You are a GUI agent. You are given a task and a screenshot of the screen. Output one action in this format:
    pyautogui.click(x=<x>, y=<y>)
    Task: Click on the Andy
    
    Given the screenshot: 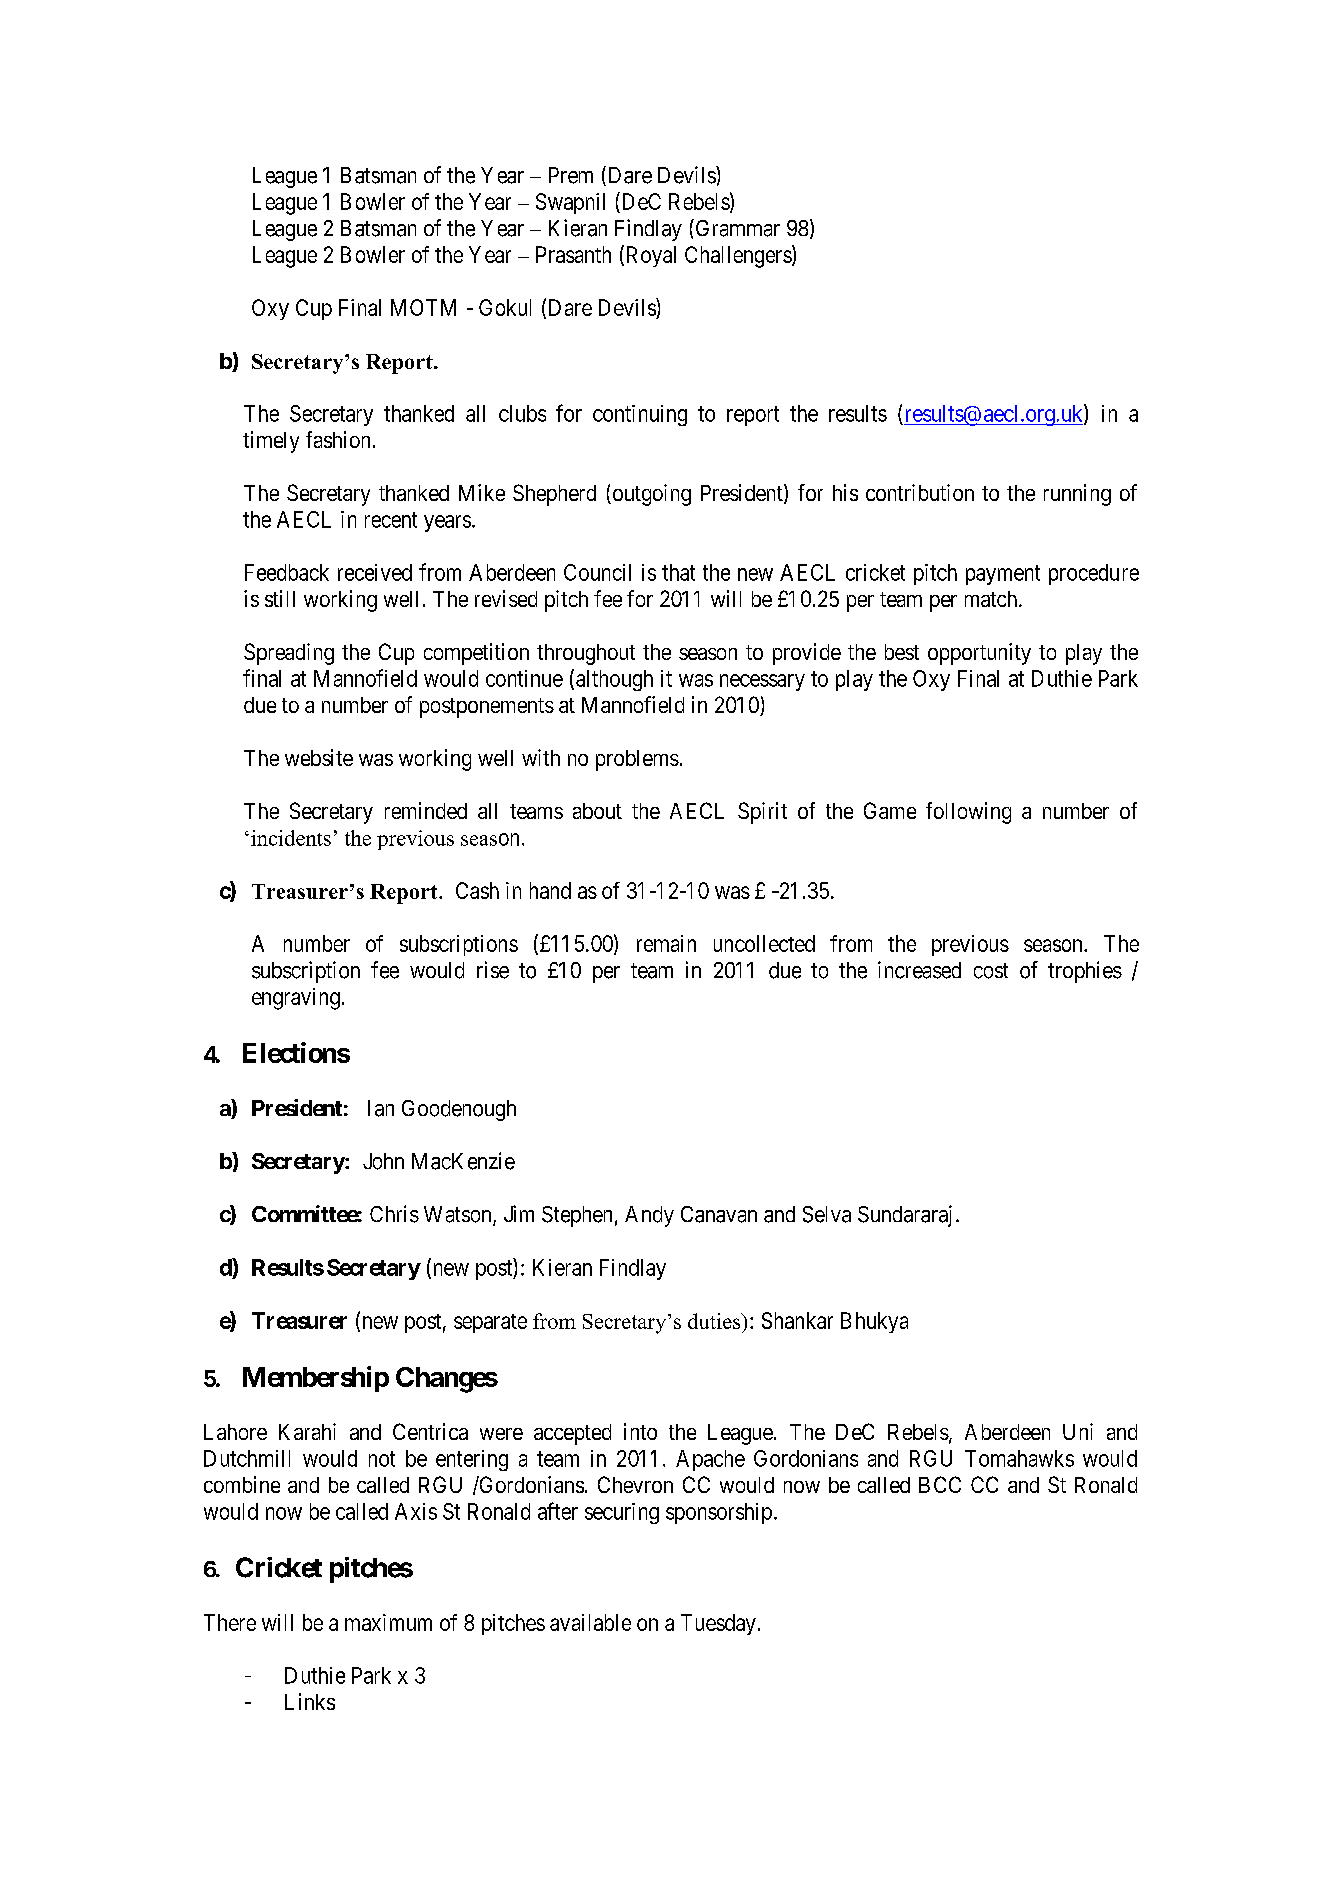 What is the action you would take?
    pyautogui.click(x=649, y=1216)
